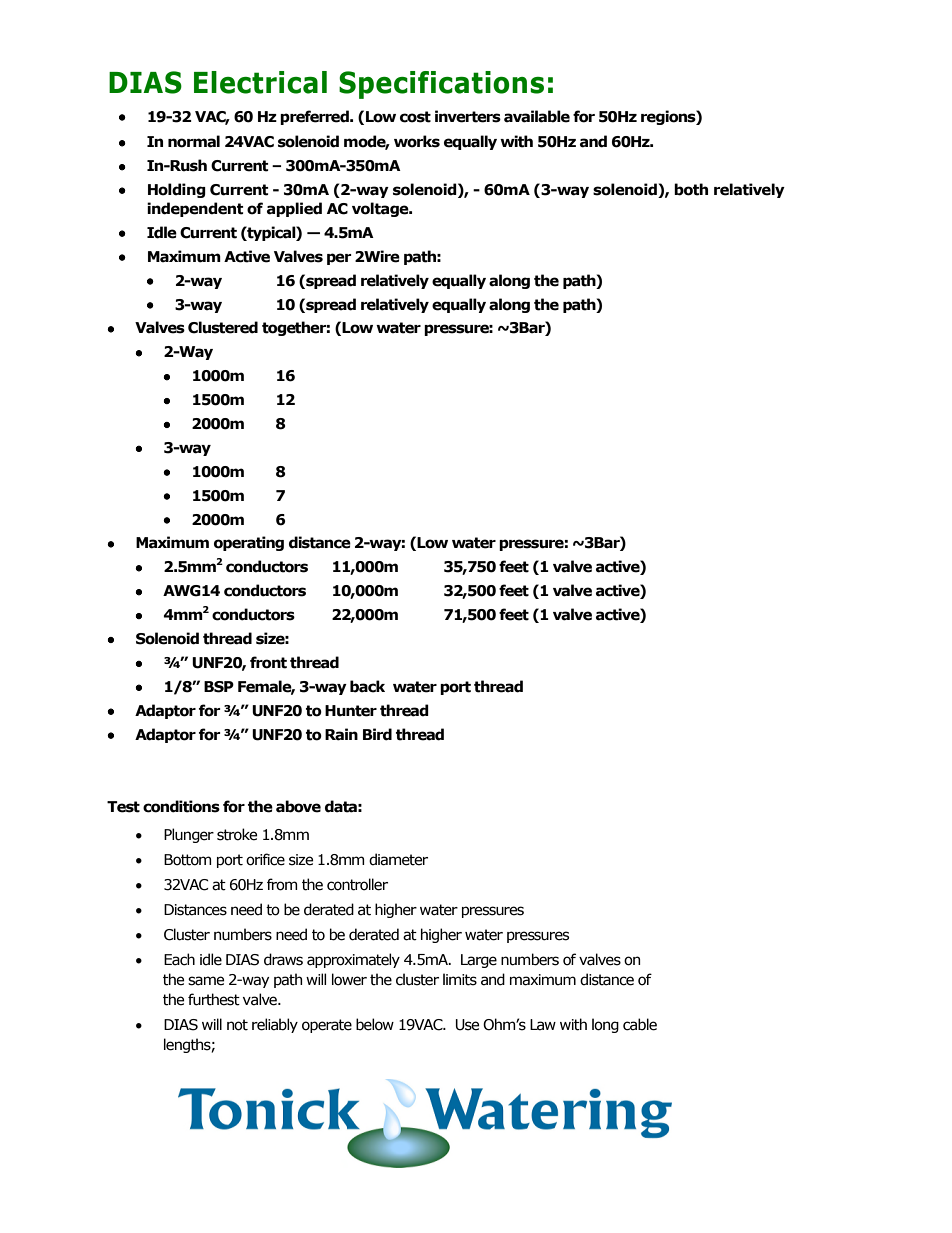 This screenshot has width=952, height=1233. I want to click on independent, so click(195, 209).
